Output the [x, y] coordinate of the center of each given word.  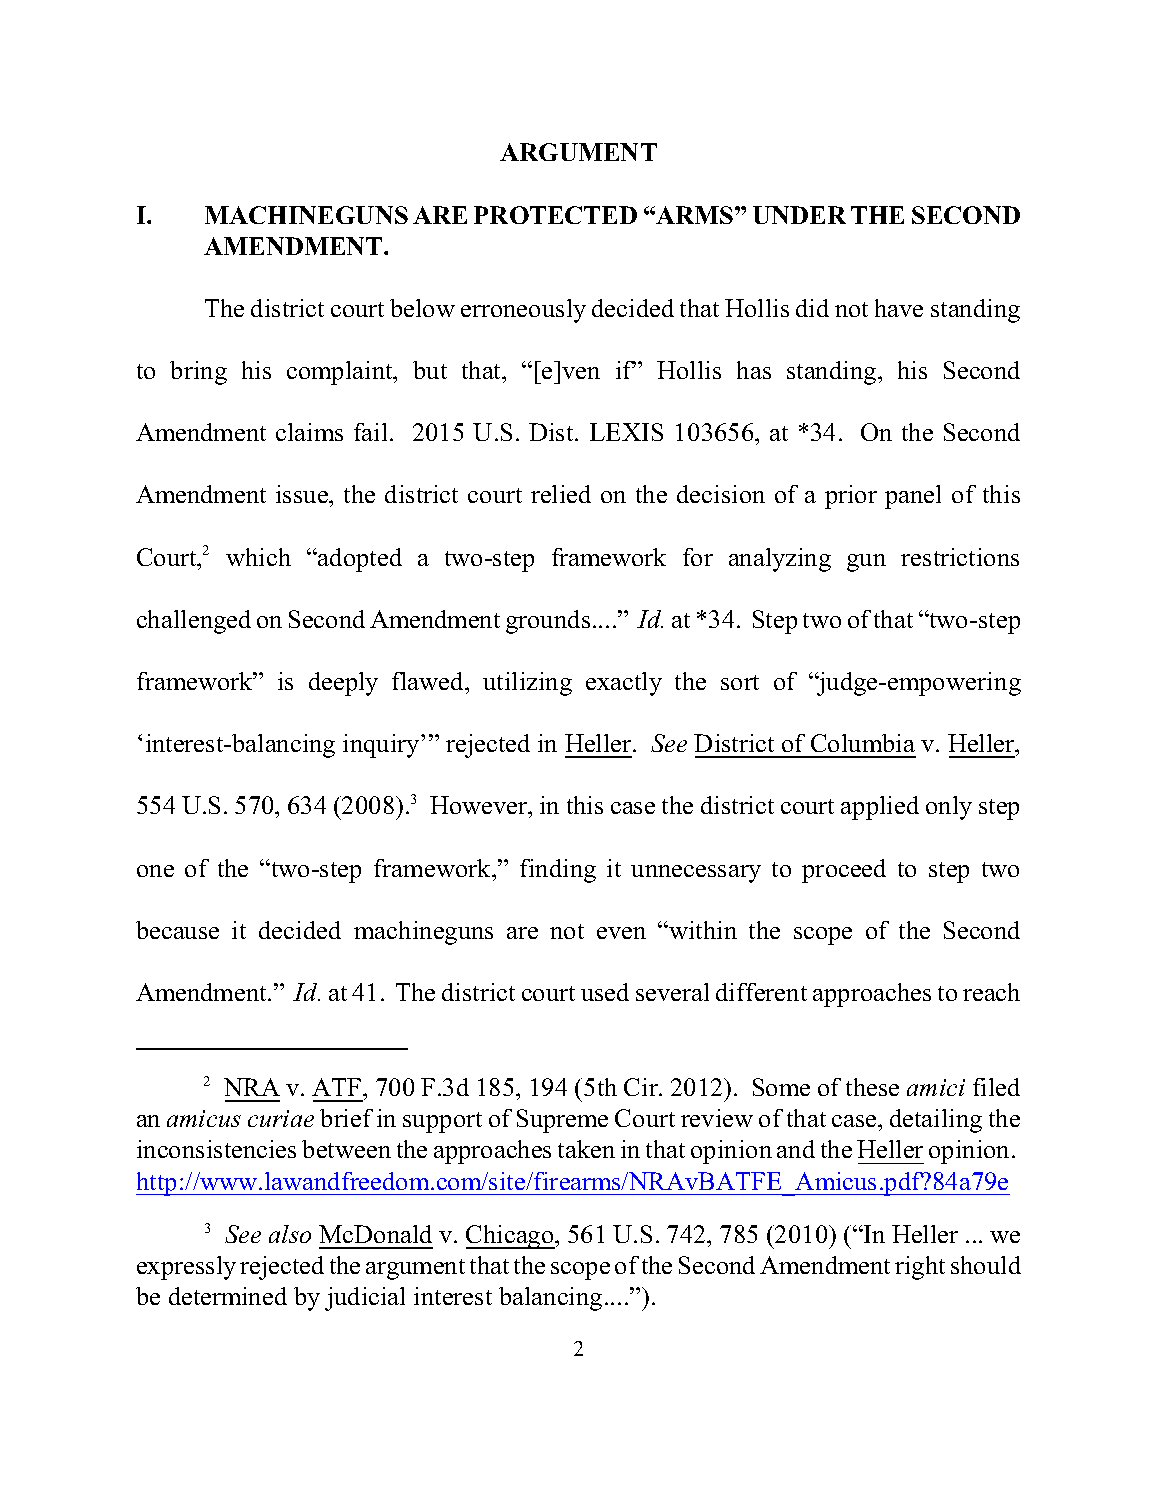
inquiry [382, 746]
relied [561, 494]
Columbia [863, 743]
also [290, 1234]
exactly [624, 684]
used [605, 992]
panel [913, 497]
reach [991, 992]
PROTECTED [555, 215]
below [422, 308]
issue [303, 496]
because [177, 930]
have [899, 308]
